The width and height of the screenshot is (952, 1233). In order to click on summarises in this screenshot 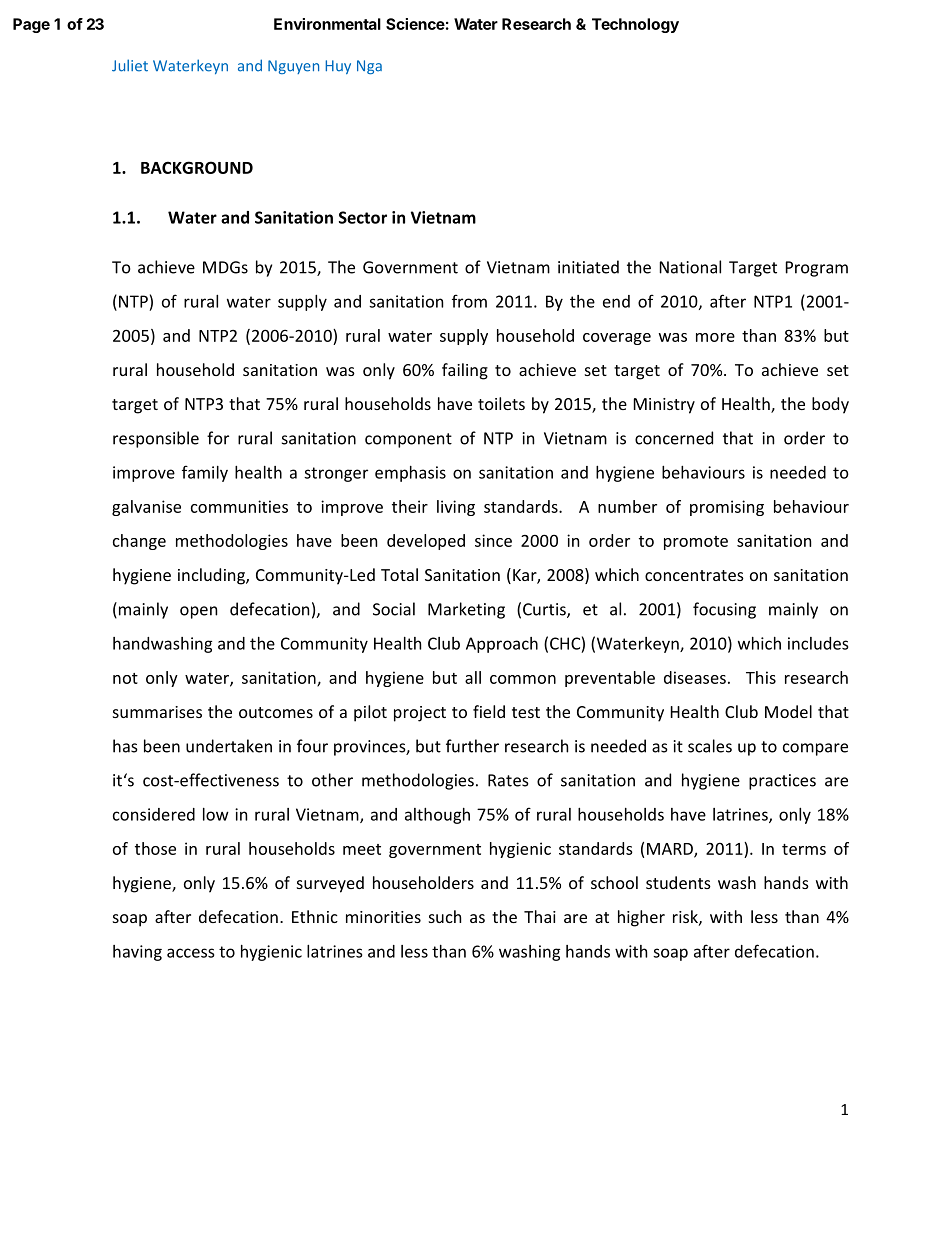, I will do `click(157, 712)`.
